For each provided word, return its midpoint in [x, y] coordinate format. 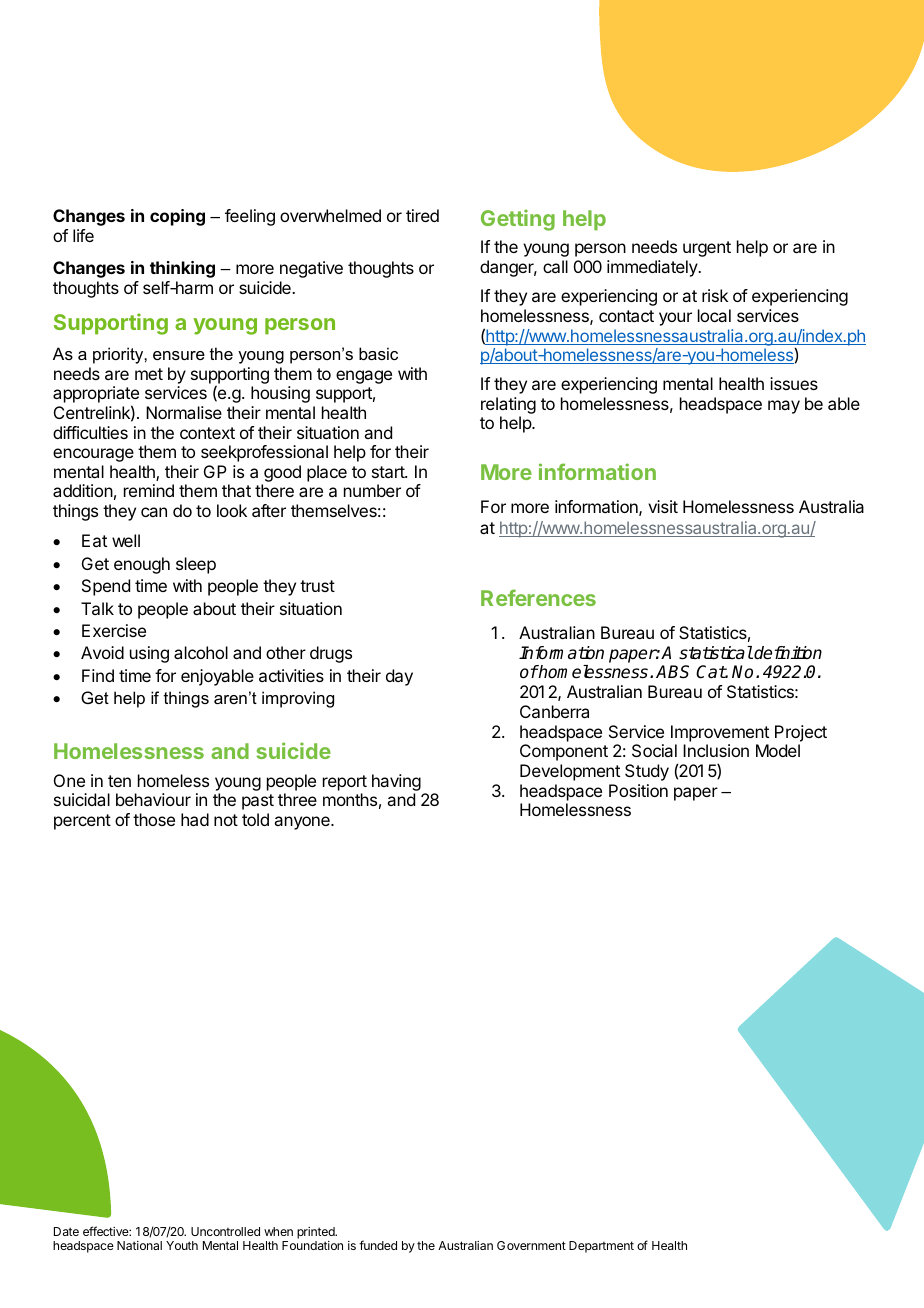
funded [378, 1245]
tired [422, 215]
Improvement [720, 733]
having [396, 784]
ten [119, 781]
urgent [707, 249]
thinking [182, 269]
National [139, 1245]
